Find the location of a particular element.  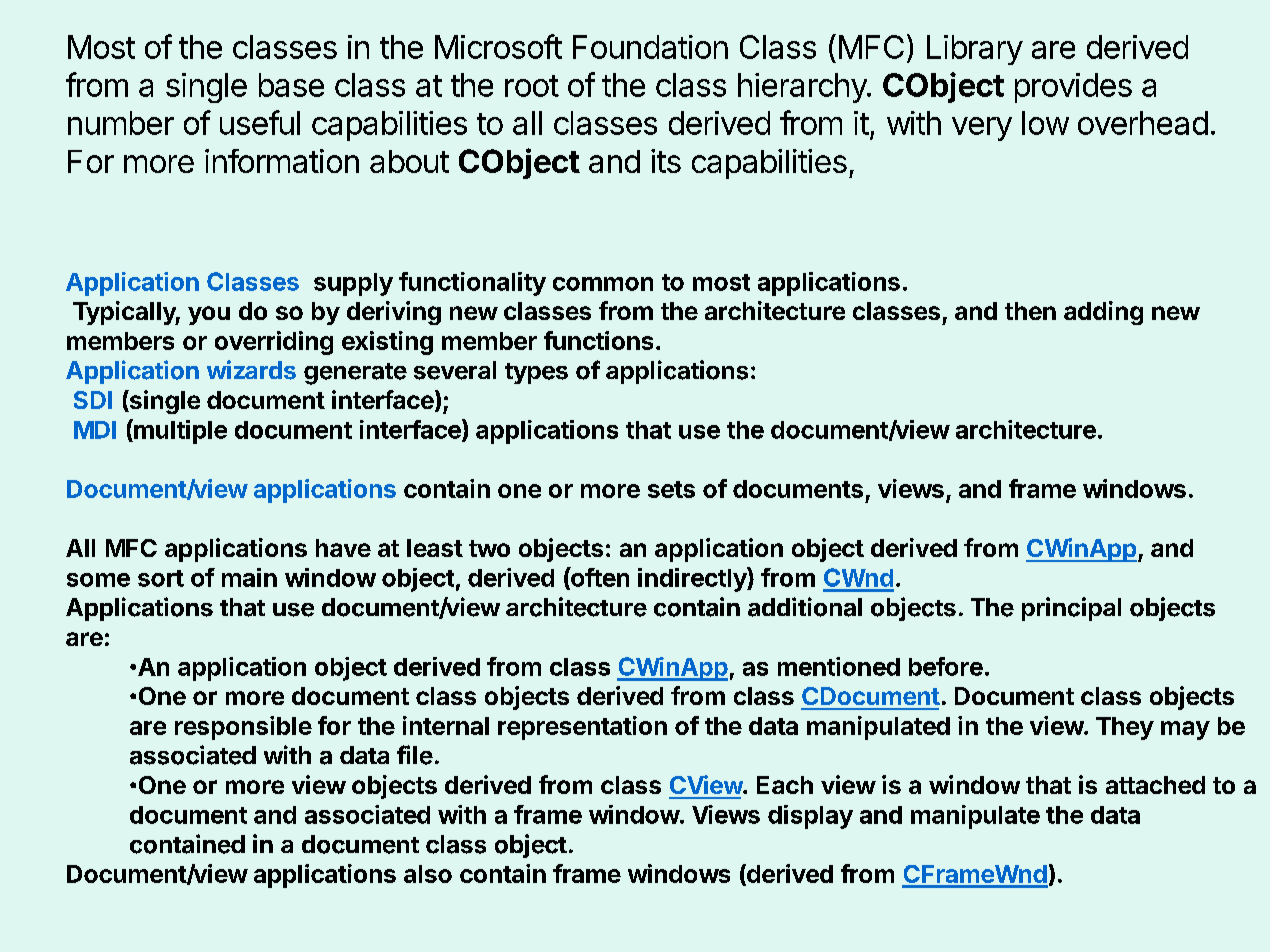

display is located at coordinates (810, 817).
